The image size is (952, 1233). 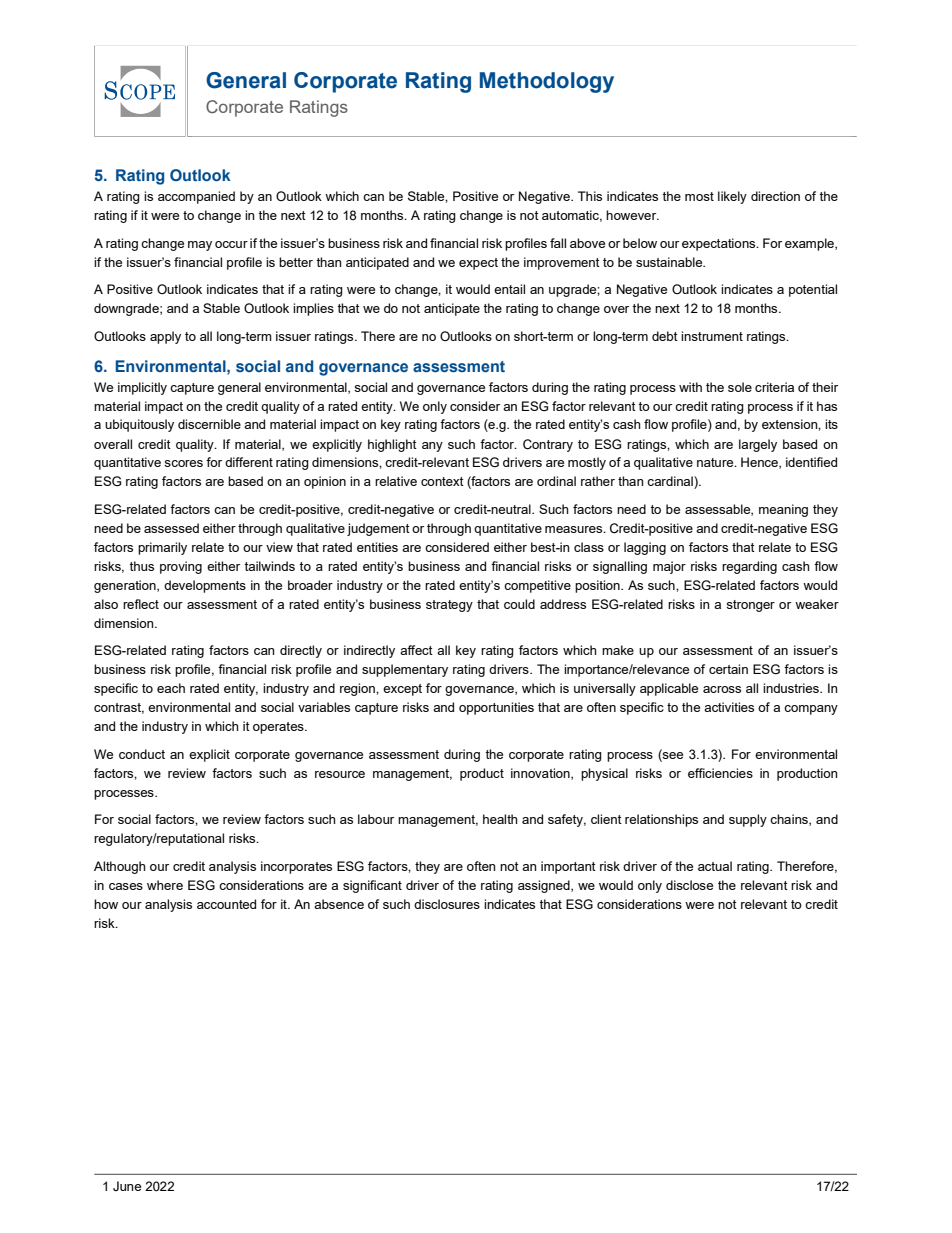 I want to click on largely, so click(x=758, y=445).
